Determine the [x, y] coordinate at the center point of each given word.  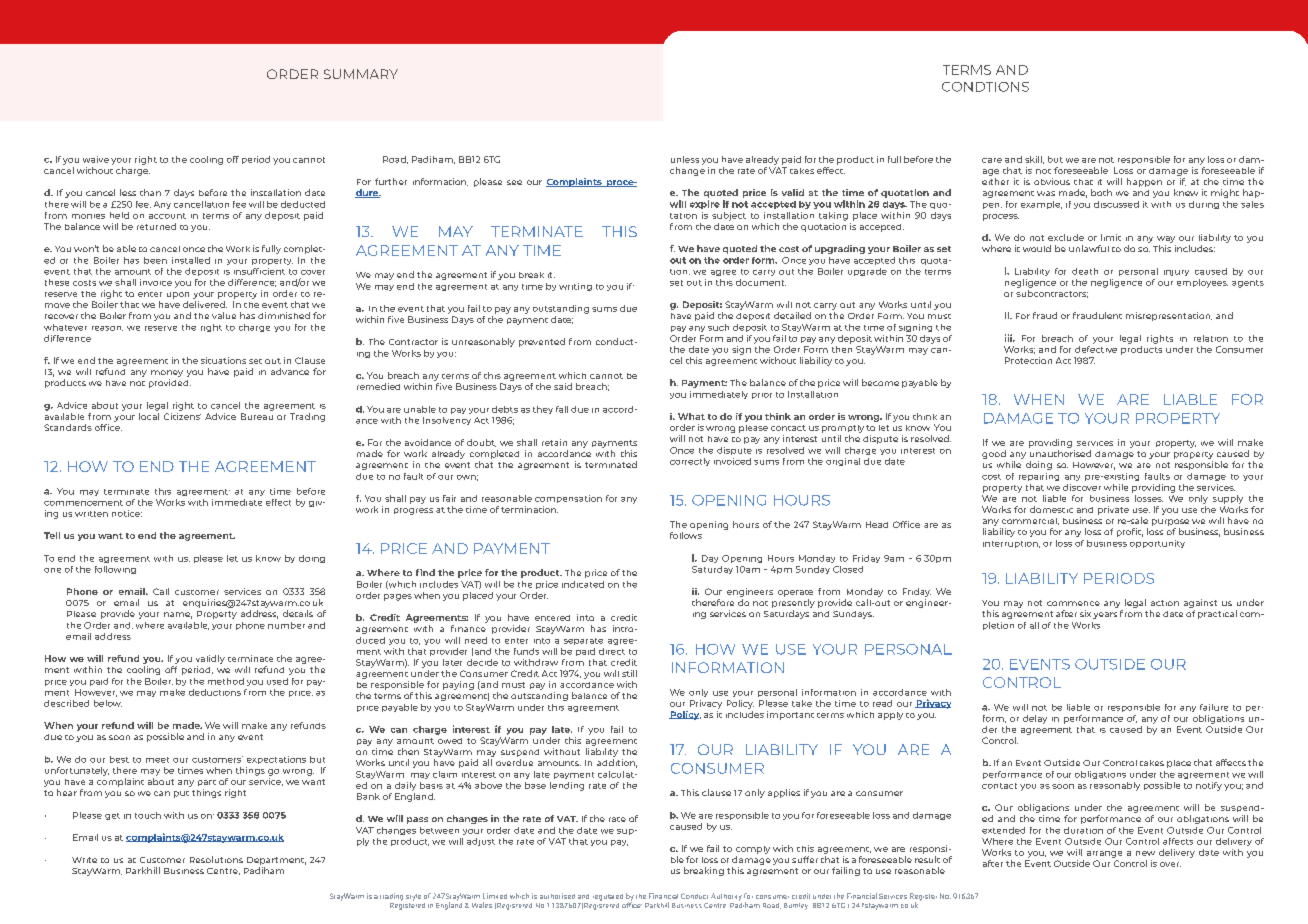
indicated [583, 584]
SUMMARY [361, 74]
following [115, 570]
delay [1035, 719]
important [790, 715]
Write [84, 860]
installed [191, 260]
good [994, 454]
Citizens [182, 416]
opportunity [1157, 544]
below [108, 703]
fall [562, 409]
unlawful [1089, 248]
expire [705, 204]
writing [575, 287]
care [992, 160]
